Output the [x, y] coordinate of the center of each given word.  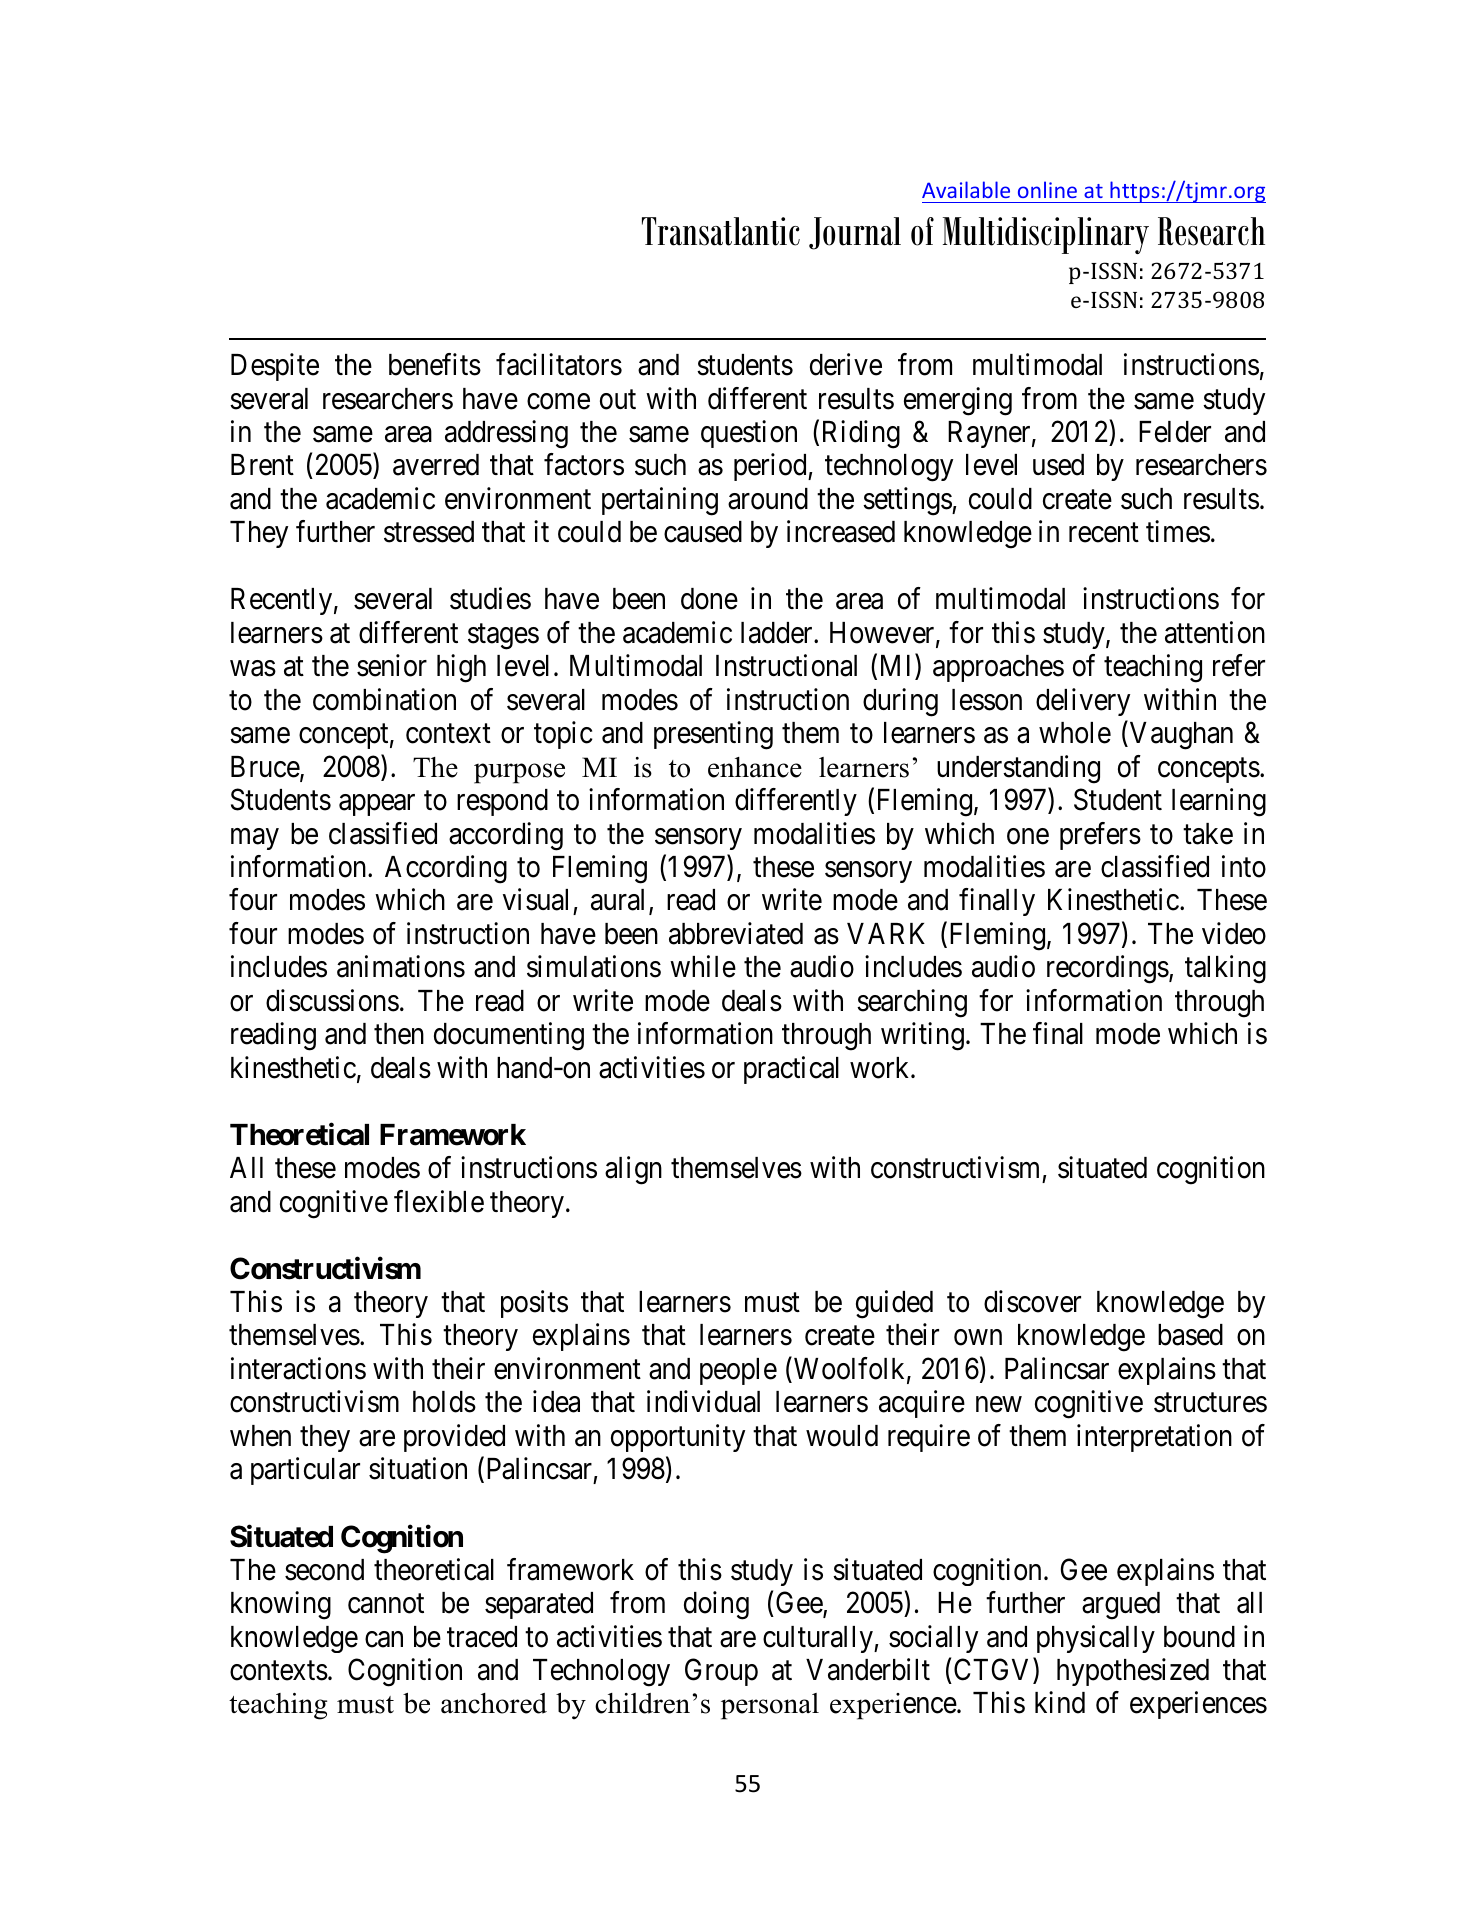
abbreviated [736, 933]
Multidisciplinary [1046, 235]
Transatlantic [721, 231]
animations [401, 967]
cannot [386, 1604]
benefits [435, 364]
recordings [1108, 970]
